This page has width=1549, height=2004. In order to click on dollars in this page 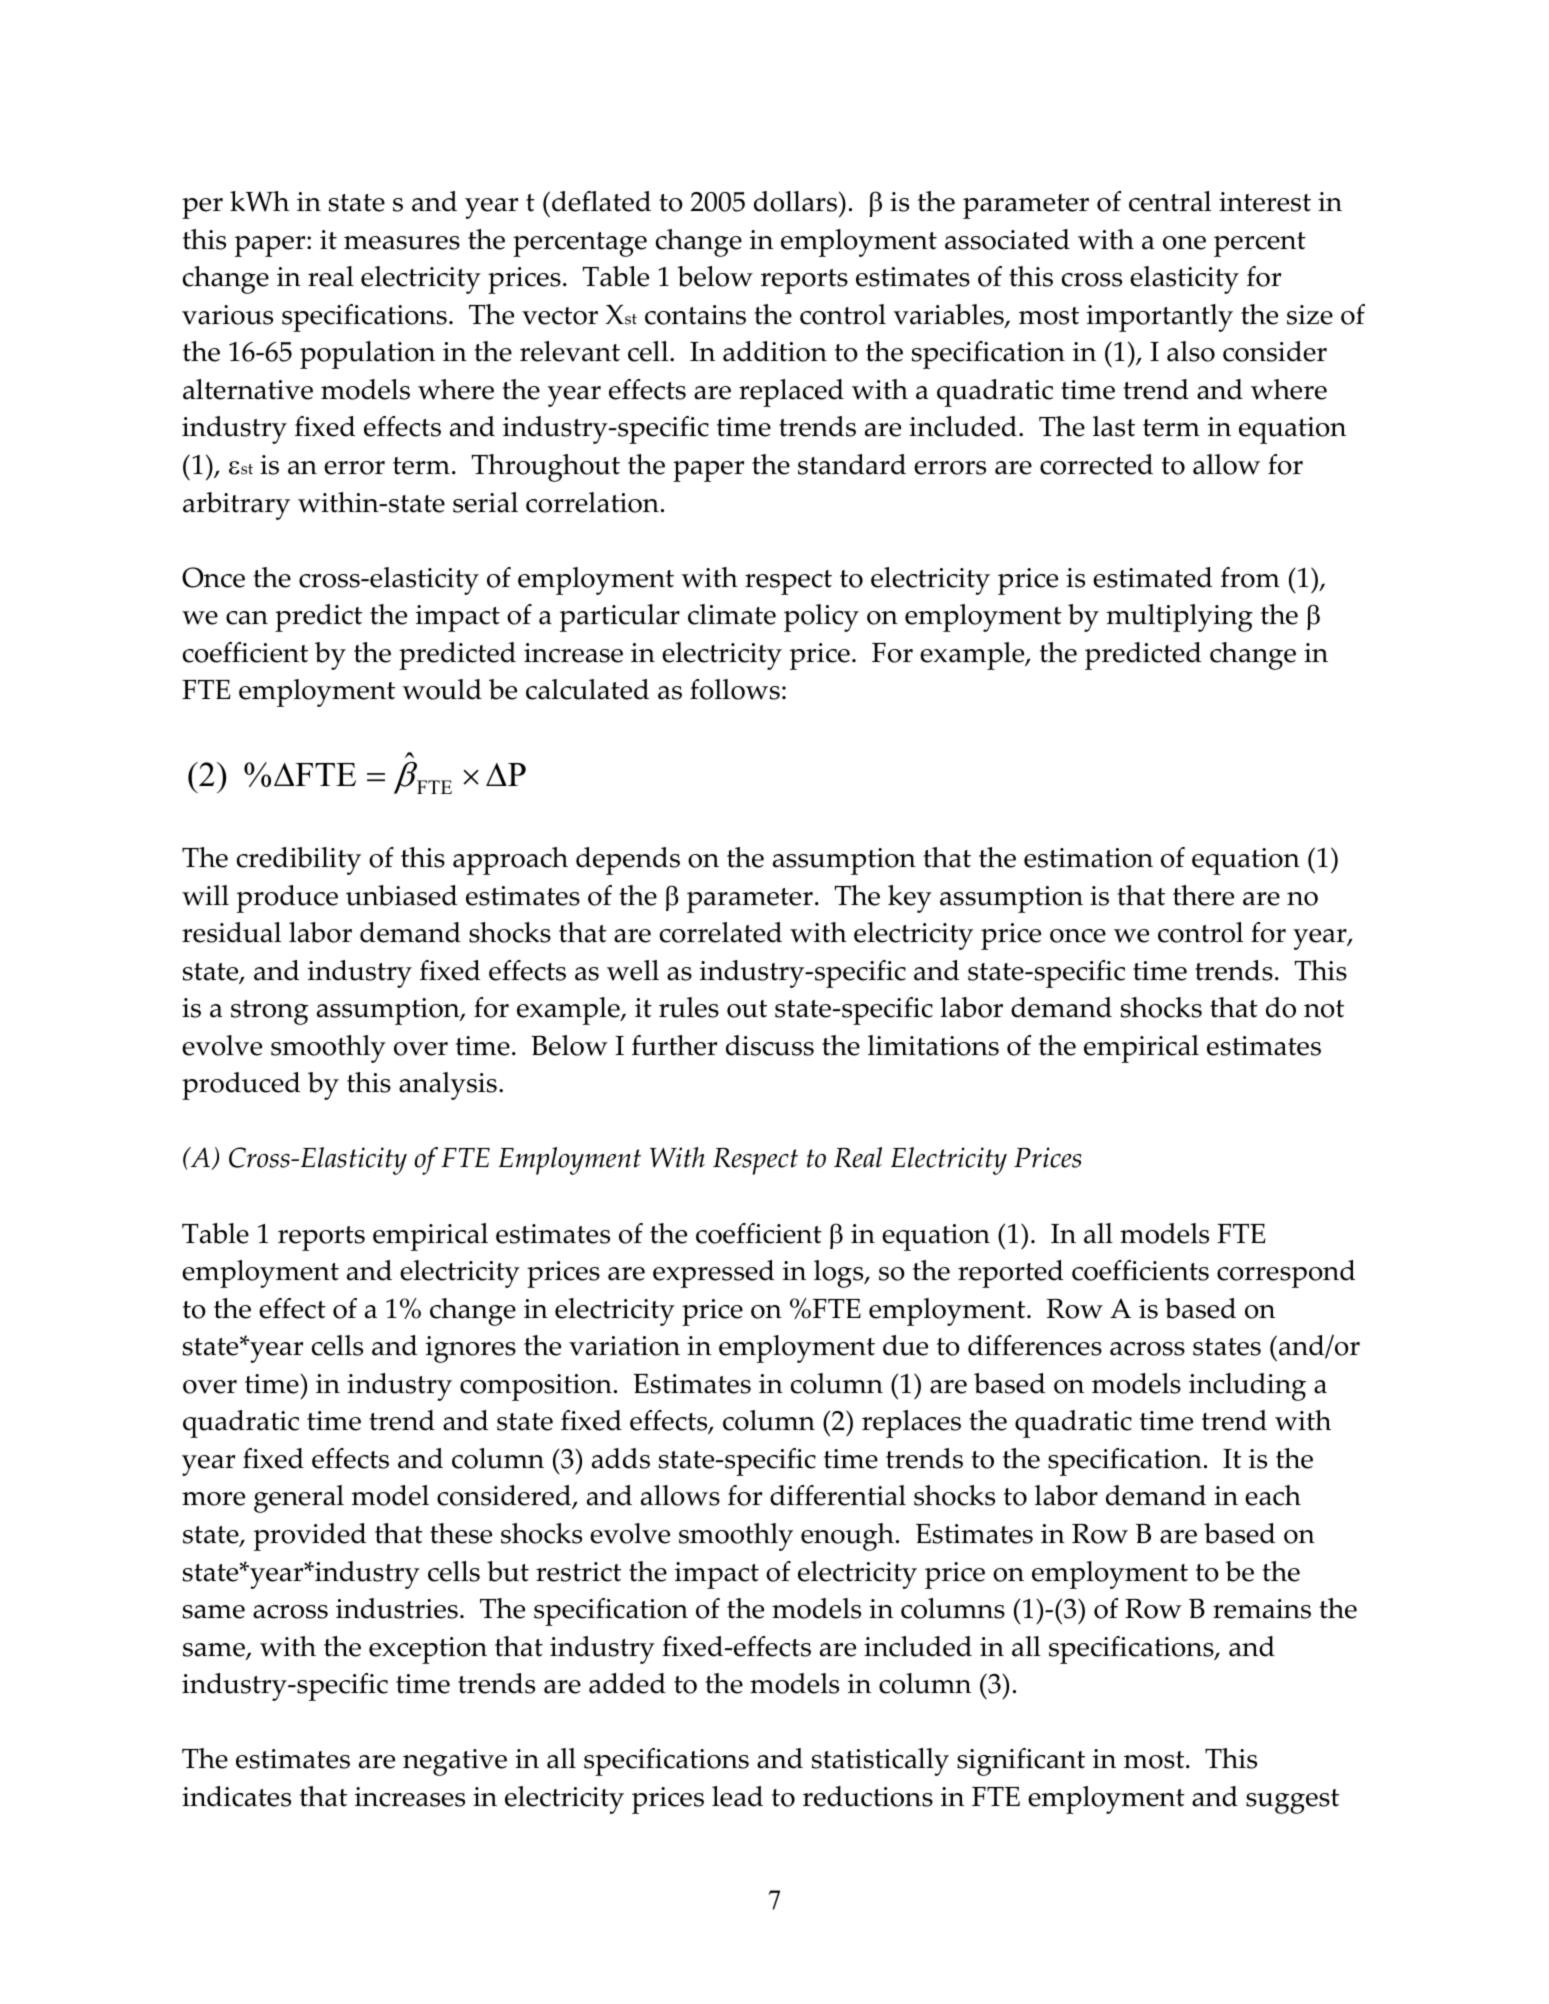, I will do `click(795, 201)`.
